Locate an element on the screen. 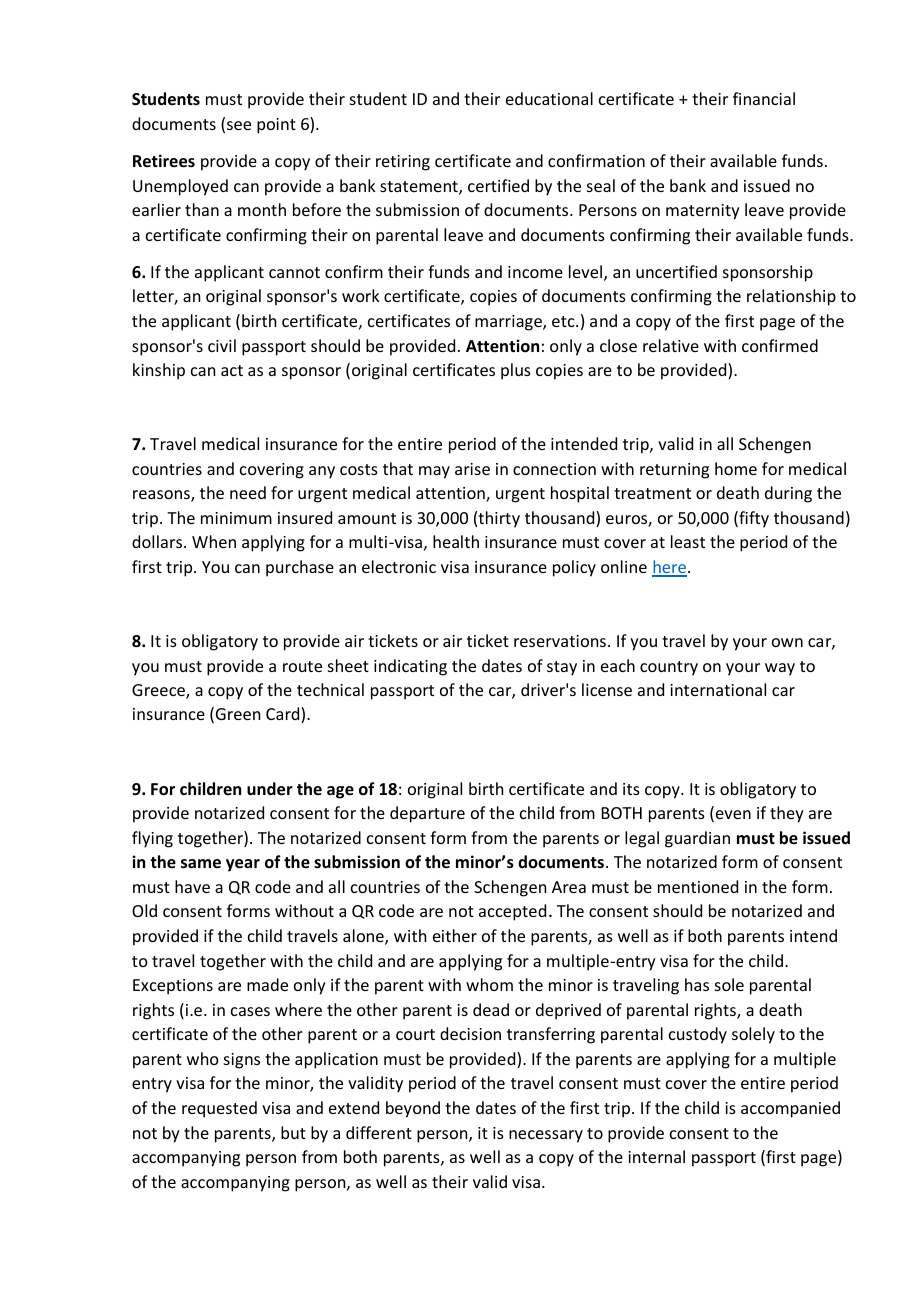 The image size is (924, 1308). year is located at coordinates (243, 865).
